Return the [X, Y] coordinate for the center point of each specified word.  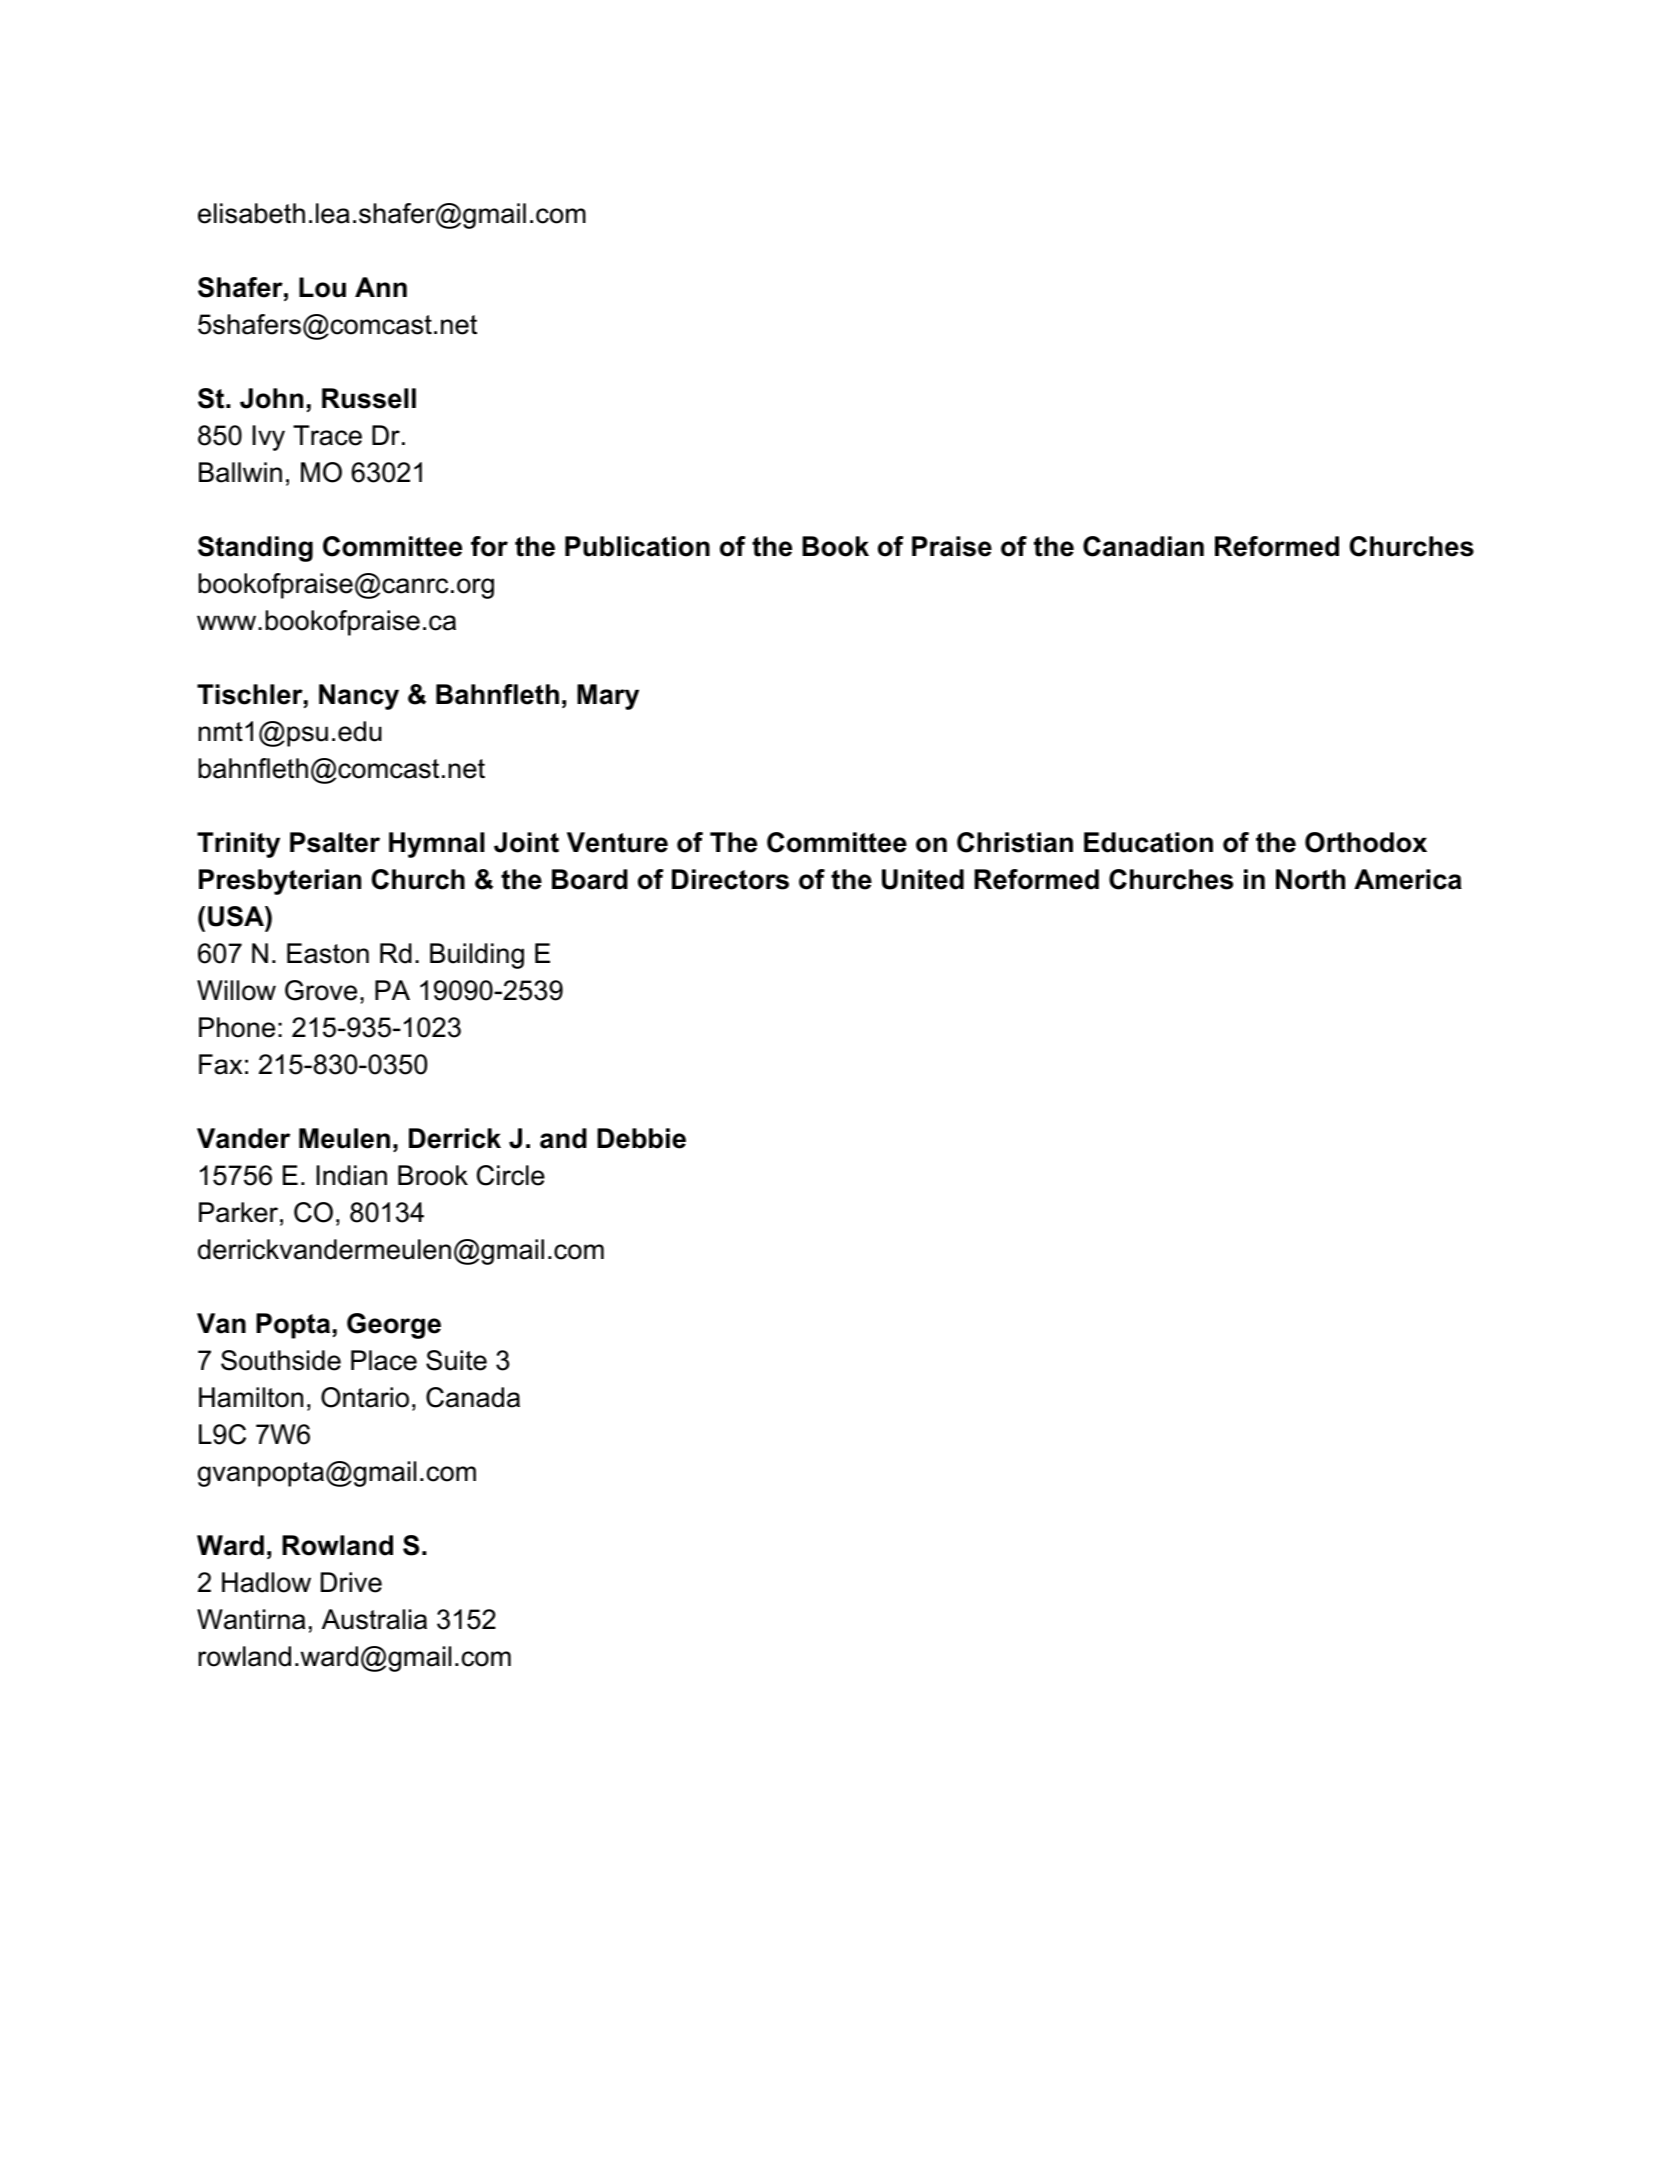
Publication [637, 546]
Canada [473, 1397]
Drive [351, 1582]
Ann [381, 287]
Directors [730, 879]
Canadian [1143, 546]
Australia [374, 1619]
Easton [328, 953]
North [1310, 879]
